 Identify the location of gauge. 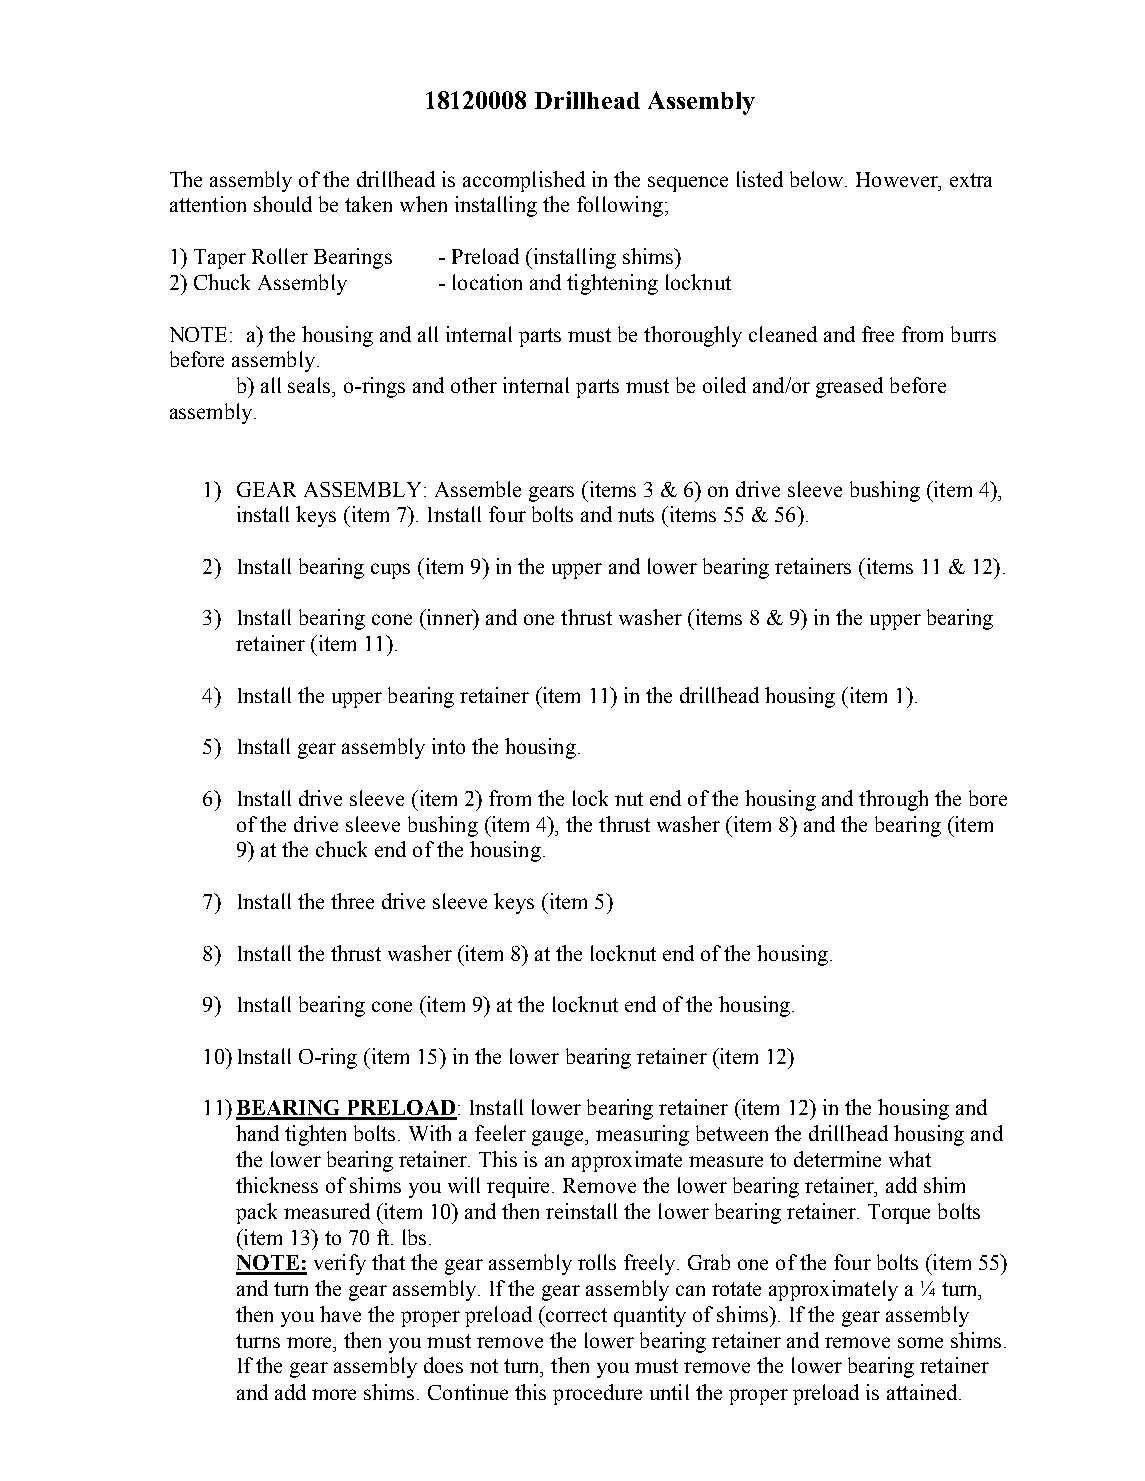
(559, 1138).
